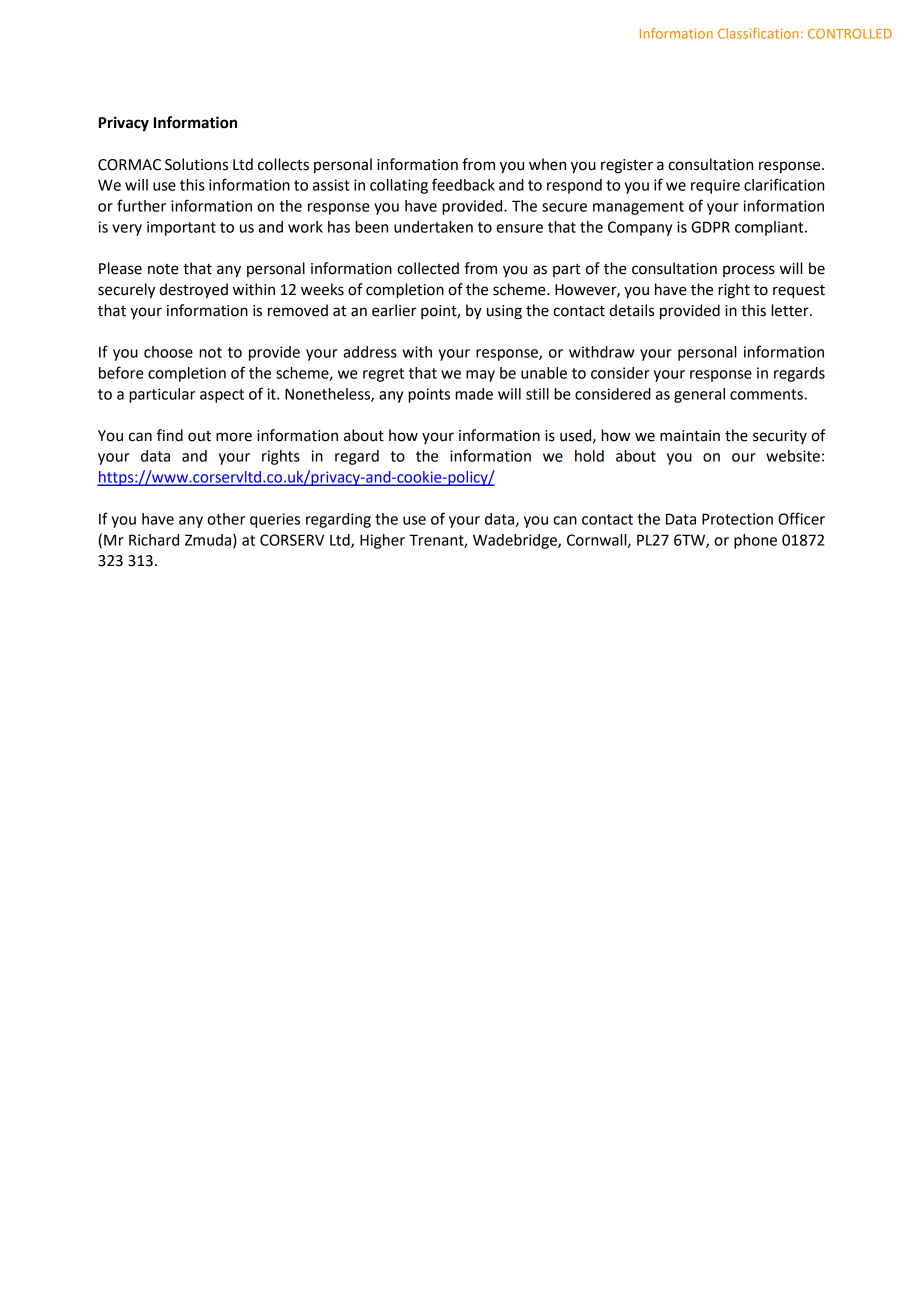 This document has height=1308, width=924. Describe the element at coordinates (382, 541) in the document. I see `Higher` at that location.
